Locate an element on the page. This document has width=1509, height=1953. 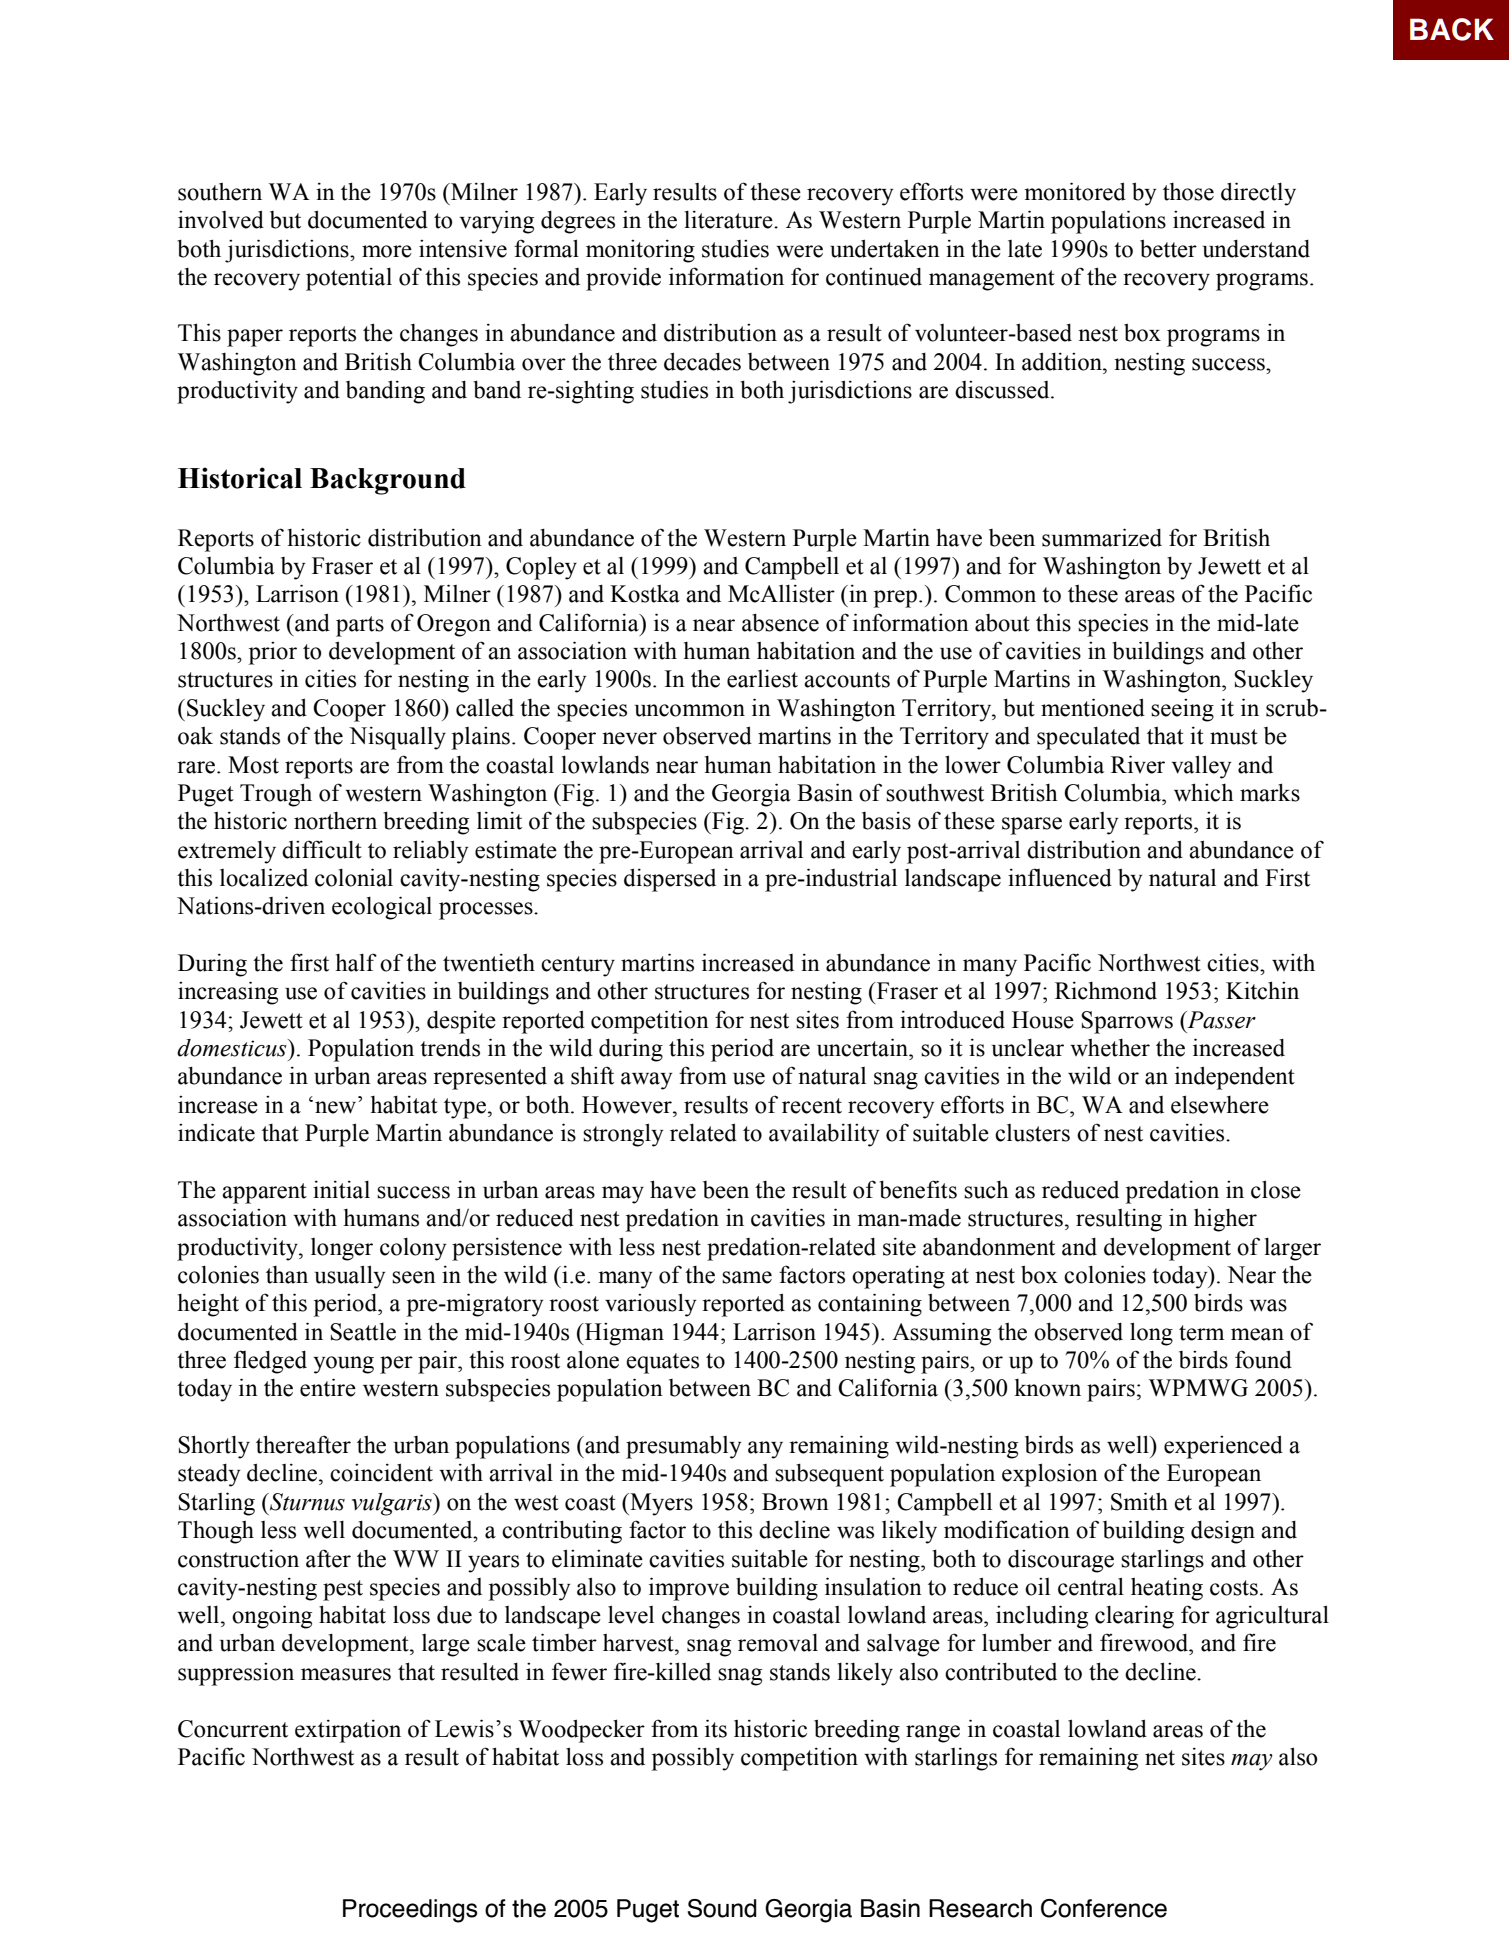
Smith is located at coordinates (1139, 1501).
